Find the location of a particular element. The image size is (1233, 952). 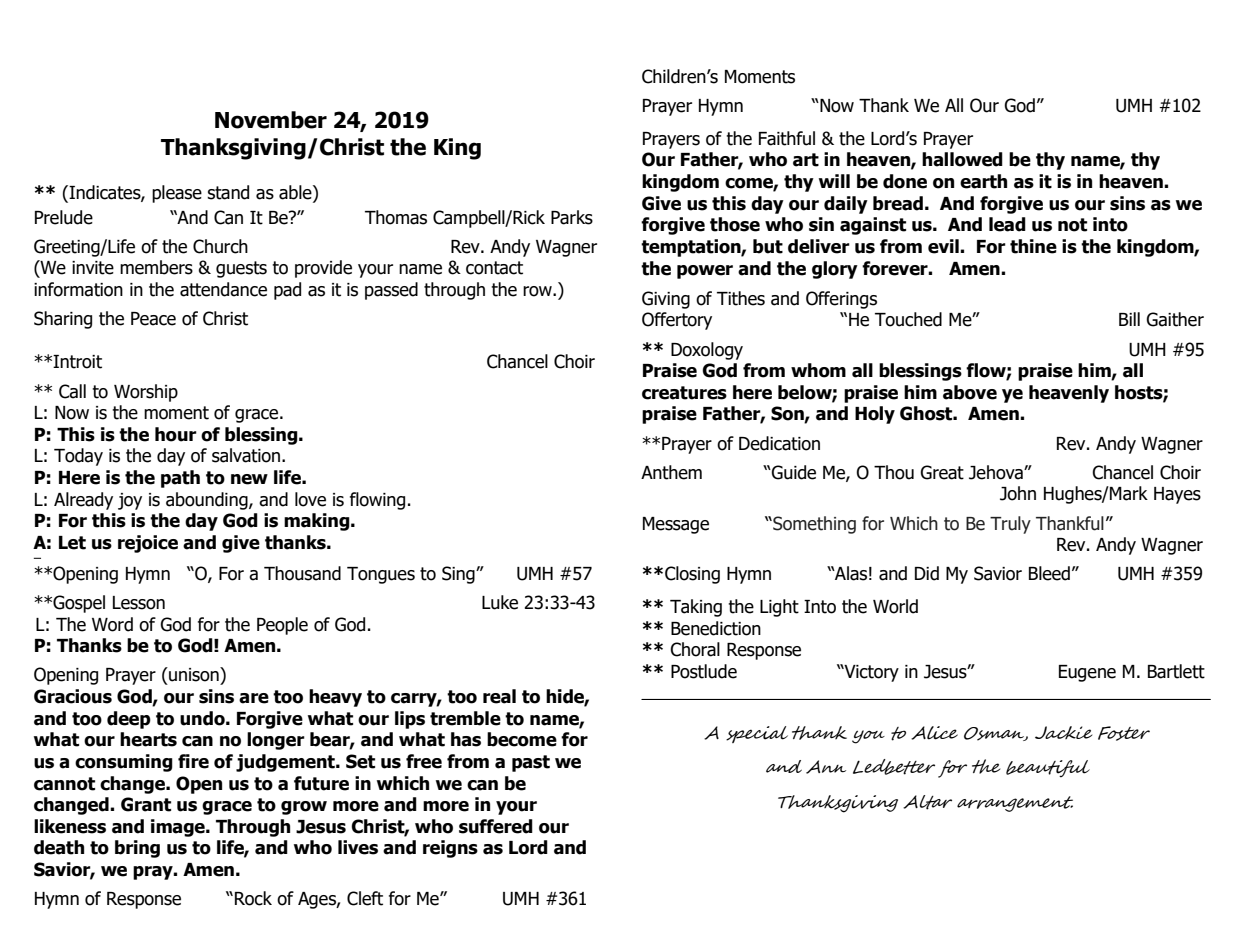

Faithful is located at coordinates (787, 138).
